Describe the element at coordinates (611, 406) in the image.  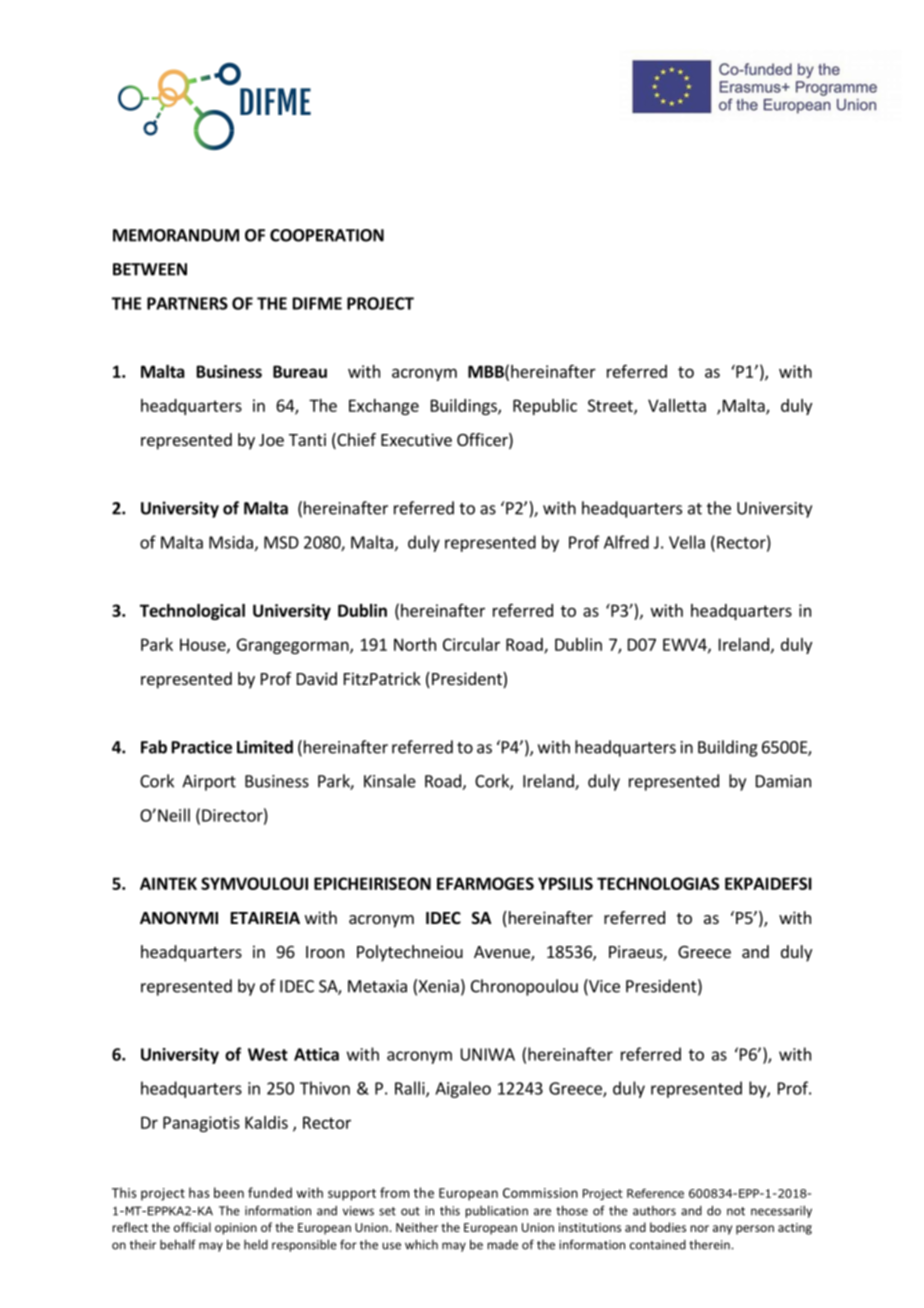
I see `Street` at that location.
